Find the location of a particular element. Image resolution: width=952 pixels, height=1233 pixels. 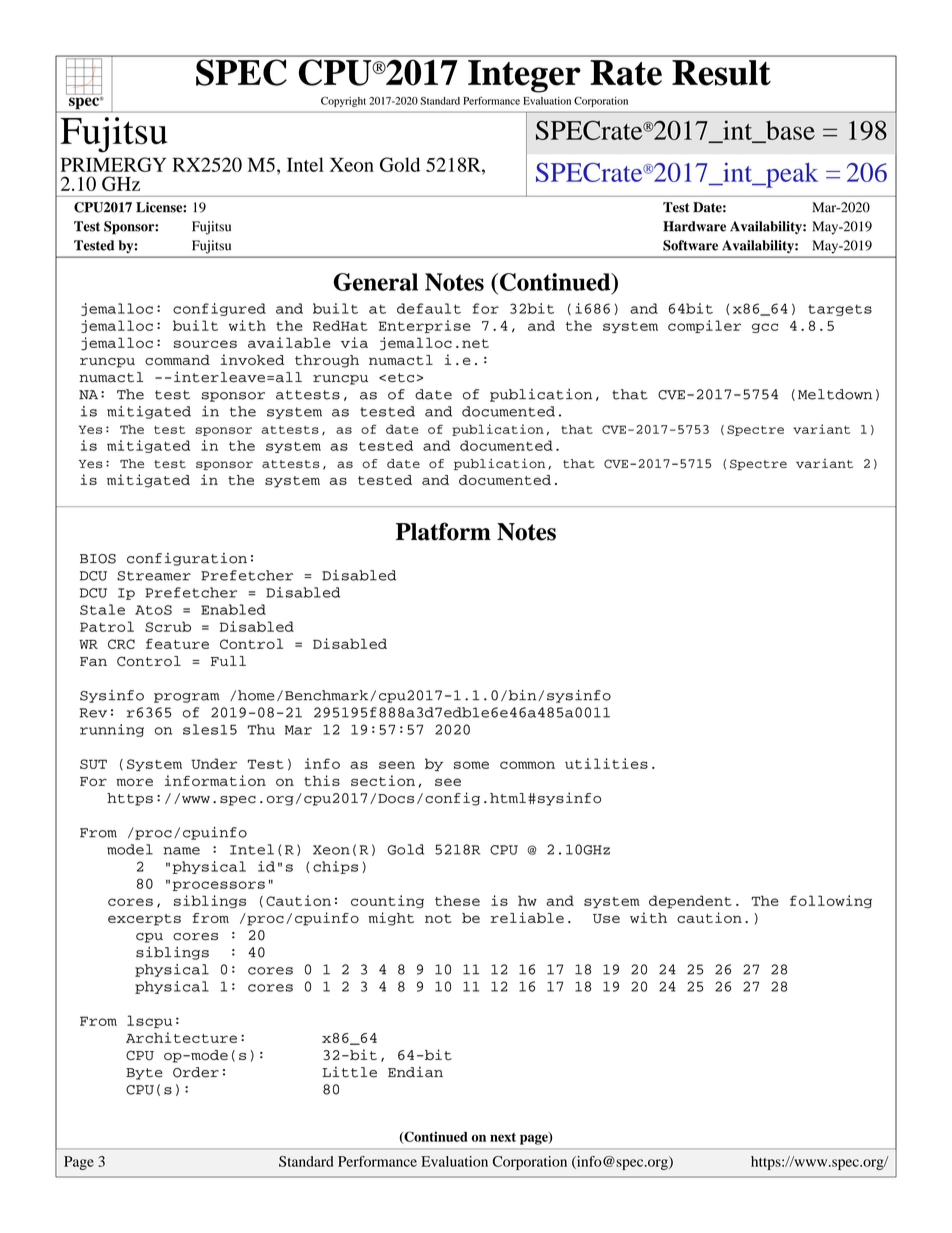

dependent is located at coordinates (690, 902).
